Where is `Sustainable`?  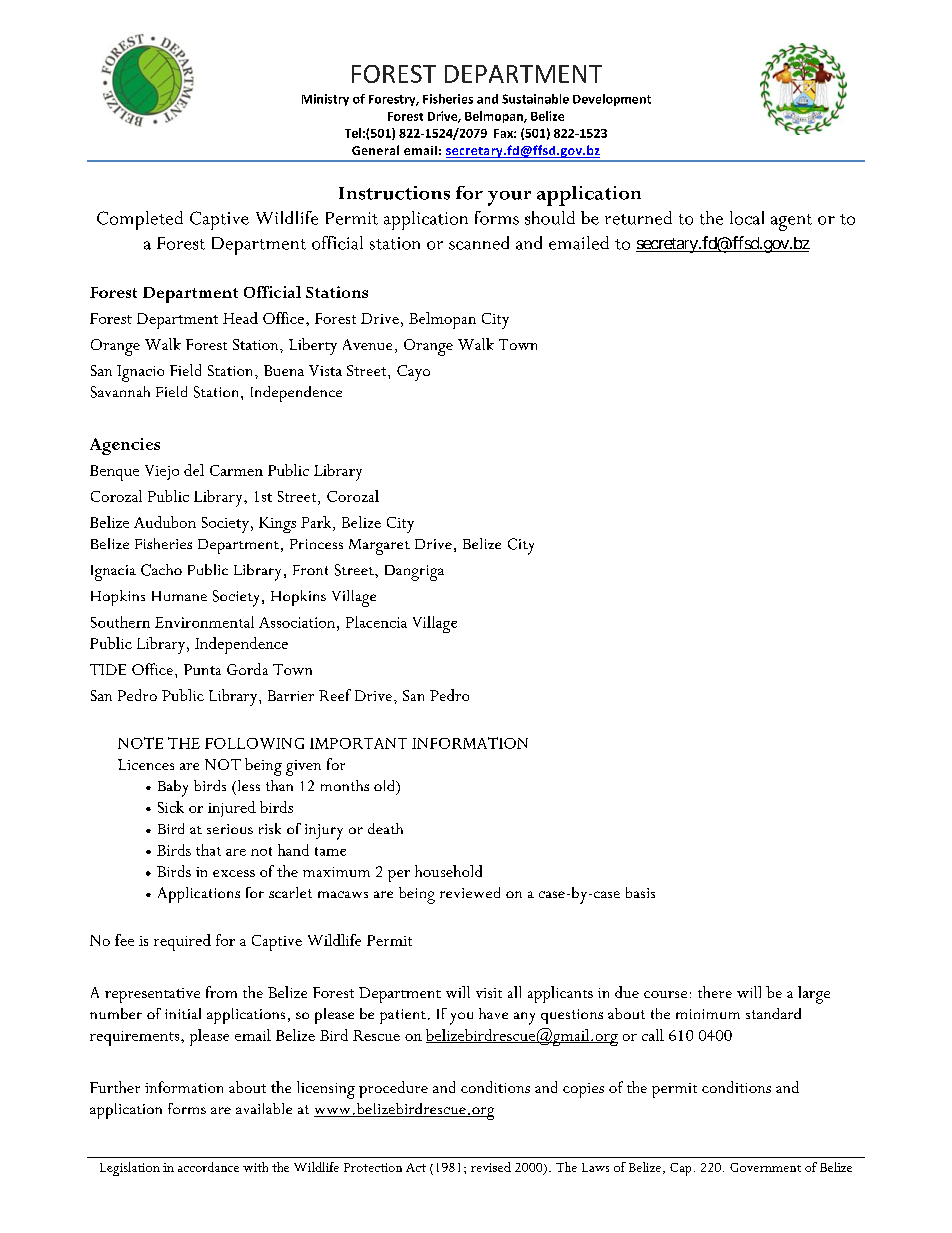 Sustainable is located at coordinates (535, 99).
